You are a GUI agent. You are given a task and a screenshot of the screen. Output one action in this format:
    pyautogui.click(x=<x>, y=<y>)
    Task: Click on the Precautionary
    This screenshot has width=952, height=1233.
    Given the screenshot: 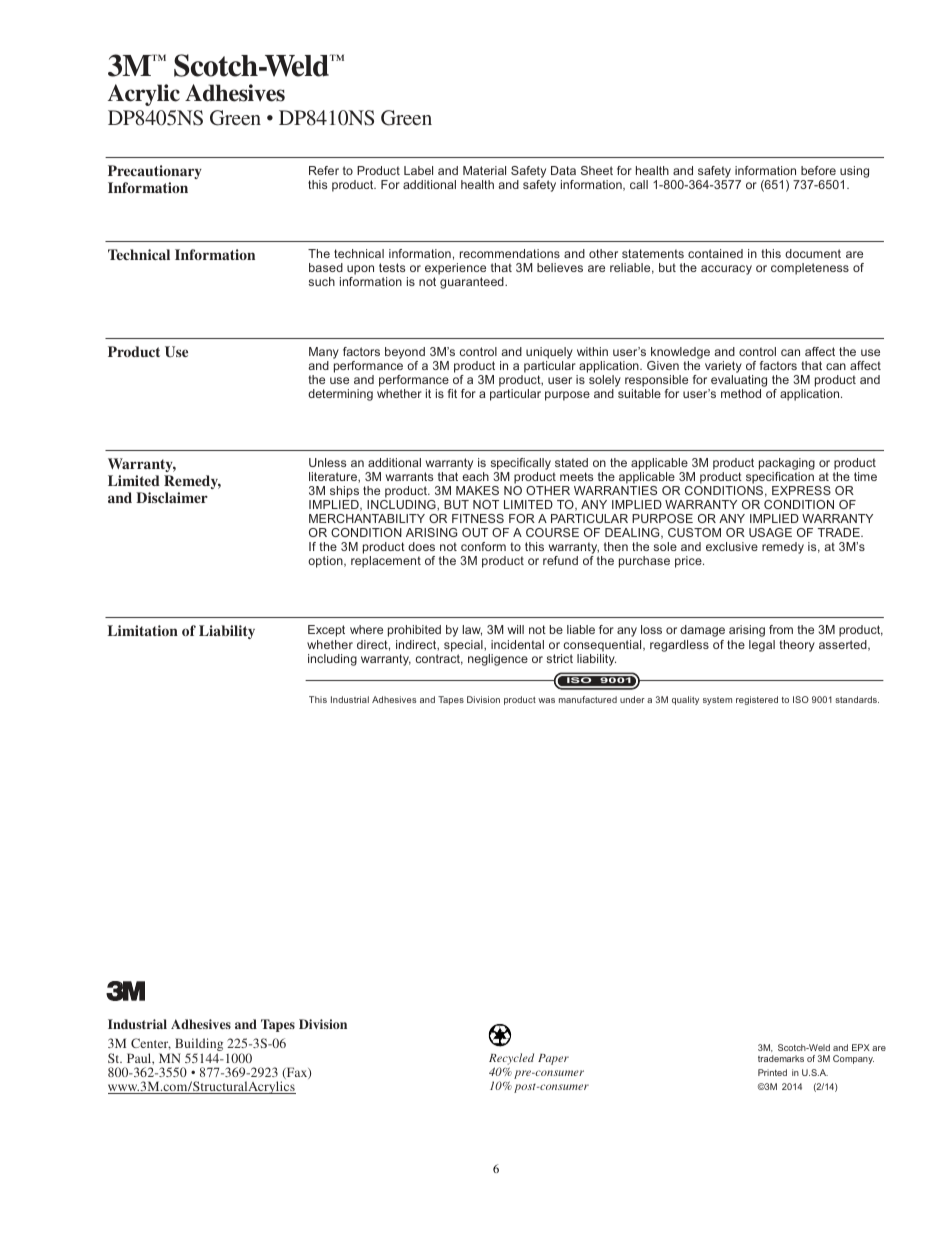 What is the action you would take?
    pyautogui.click(x=155, y=172)
